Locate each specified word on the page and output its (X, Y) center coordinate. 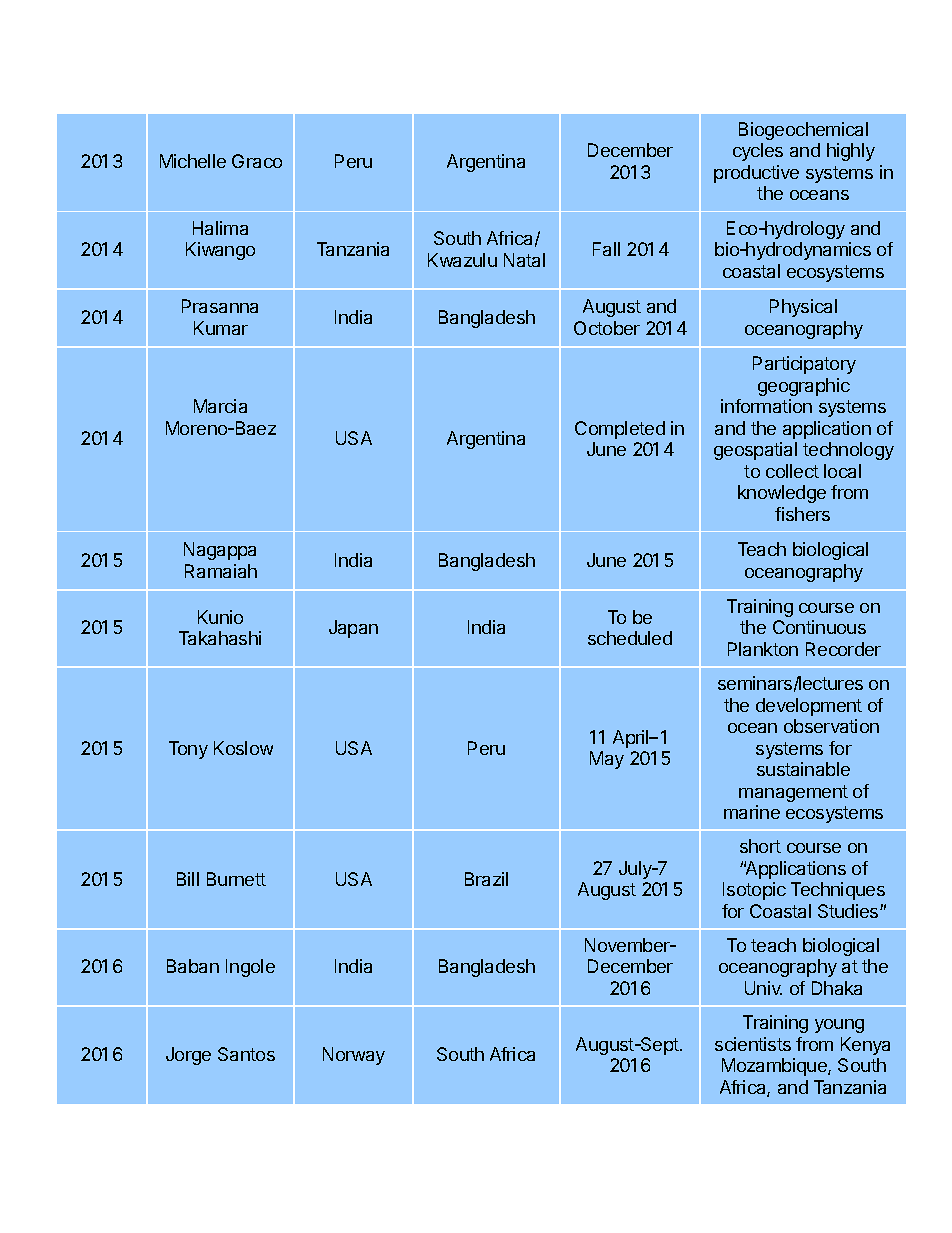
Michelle (193, 161)
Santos (246, 1054)
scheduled (630, 638)
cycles (758, 152)
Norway (354, 1056)
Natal (524, 260)
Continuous (819, 627)
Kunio (220, 617)
